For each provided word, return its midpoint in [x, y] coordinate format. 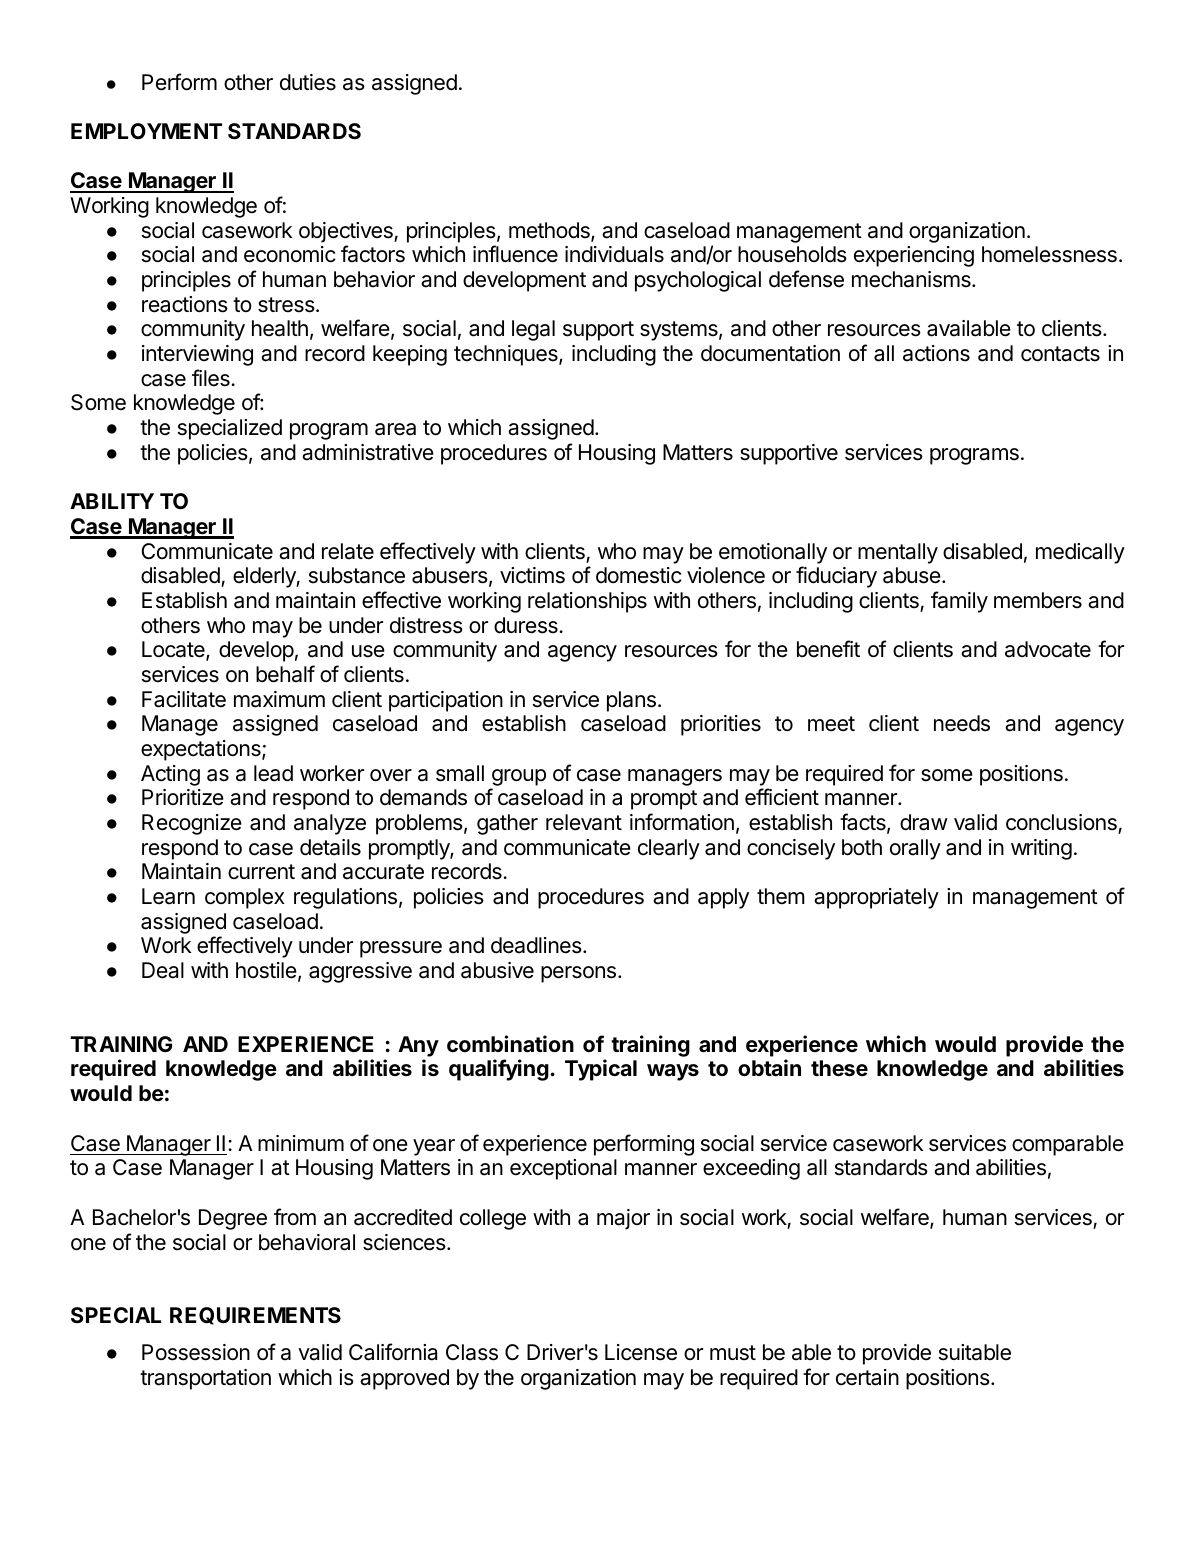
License [641, 1352]
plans [631, 701]
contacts [1060, 354]
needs [962, 723]
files [211, 378]
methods [550, 231]
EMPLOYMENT [146, 131]
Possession [196, 1352]
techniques [507, 355]
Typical [601, 1070]
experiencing [914, 256]
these [839, 1068]
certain [867, 1377]
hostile [266, 970]
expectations [202, 750]
